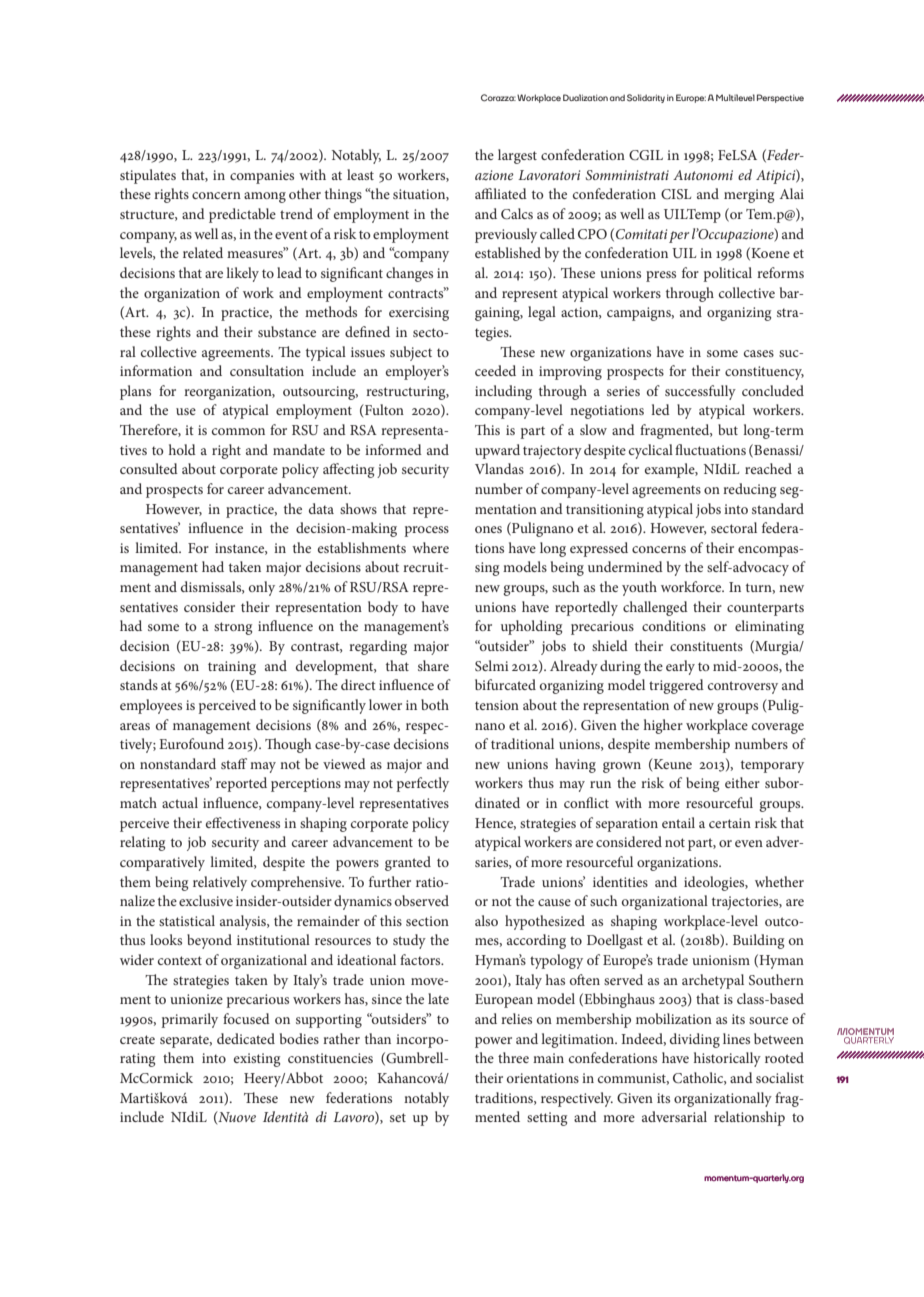 The image size is (924, 1297). What do you see at coordinates (423, 784) in the document?
I see `perfectly` at bounding box center [423, 784].
